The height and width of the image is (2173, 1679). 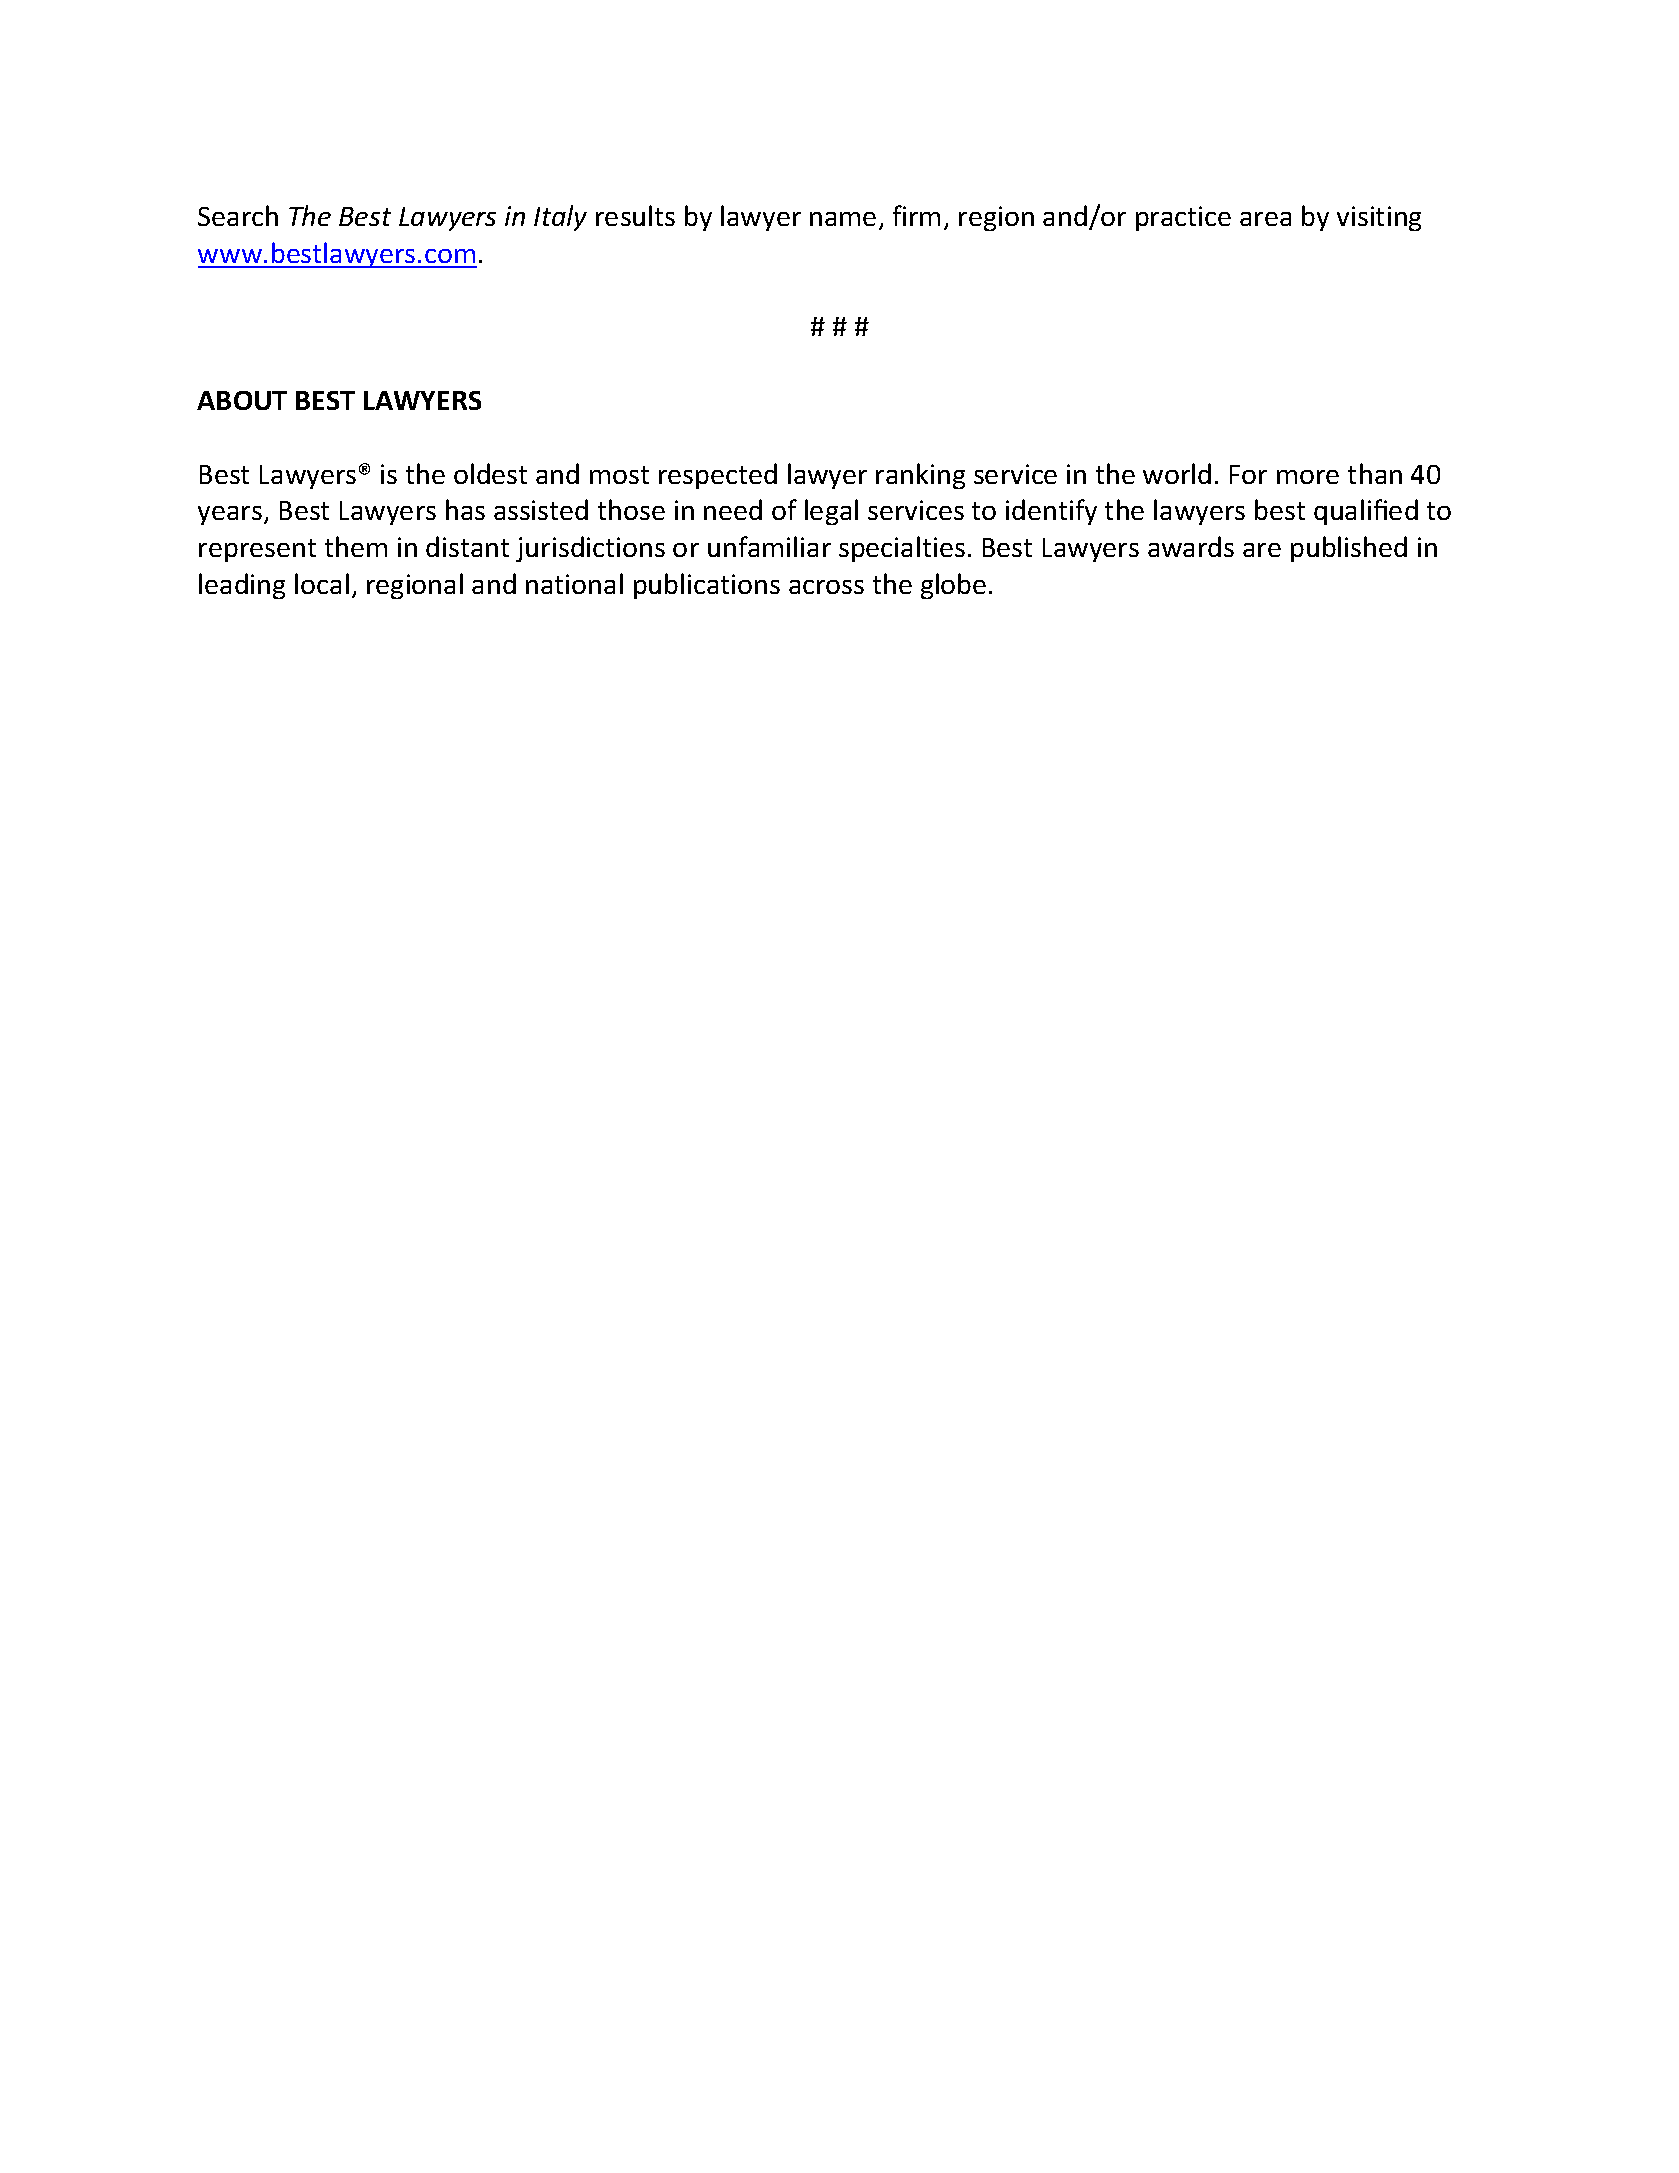 What do you see at coordinates (1177, 473) in the image?
I see `world` at bounding box center [1177, 473].
